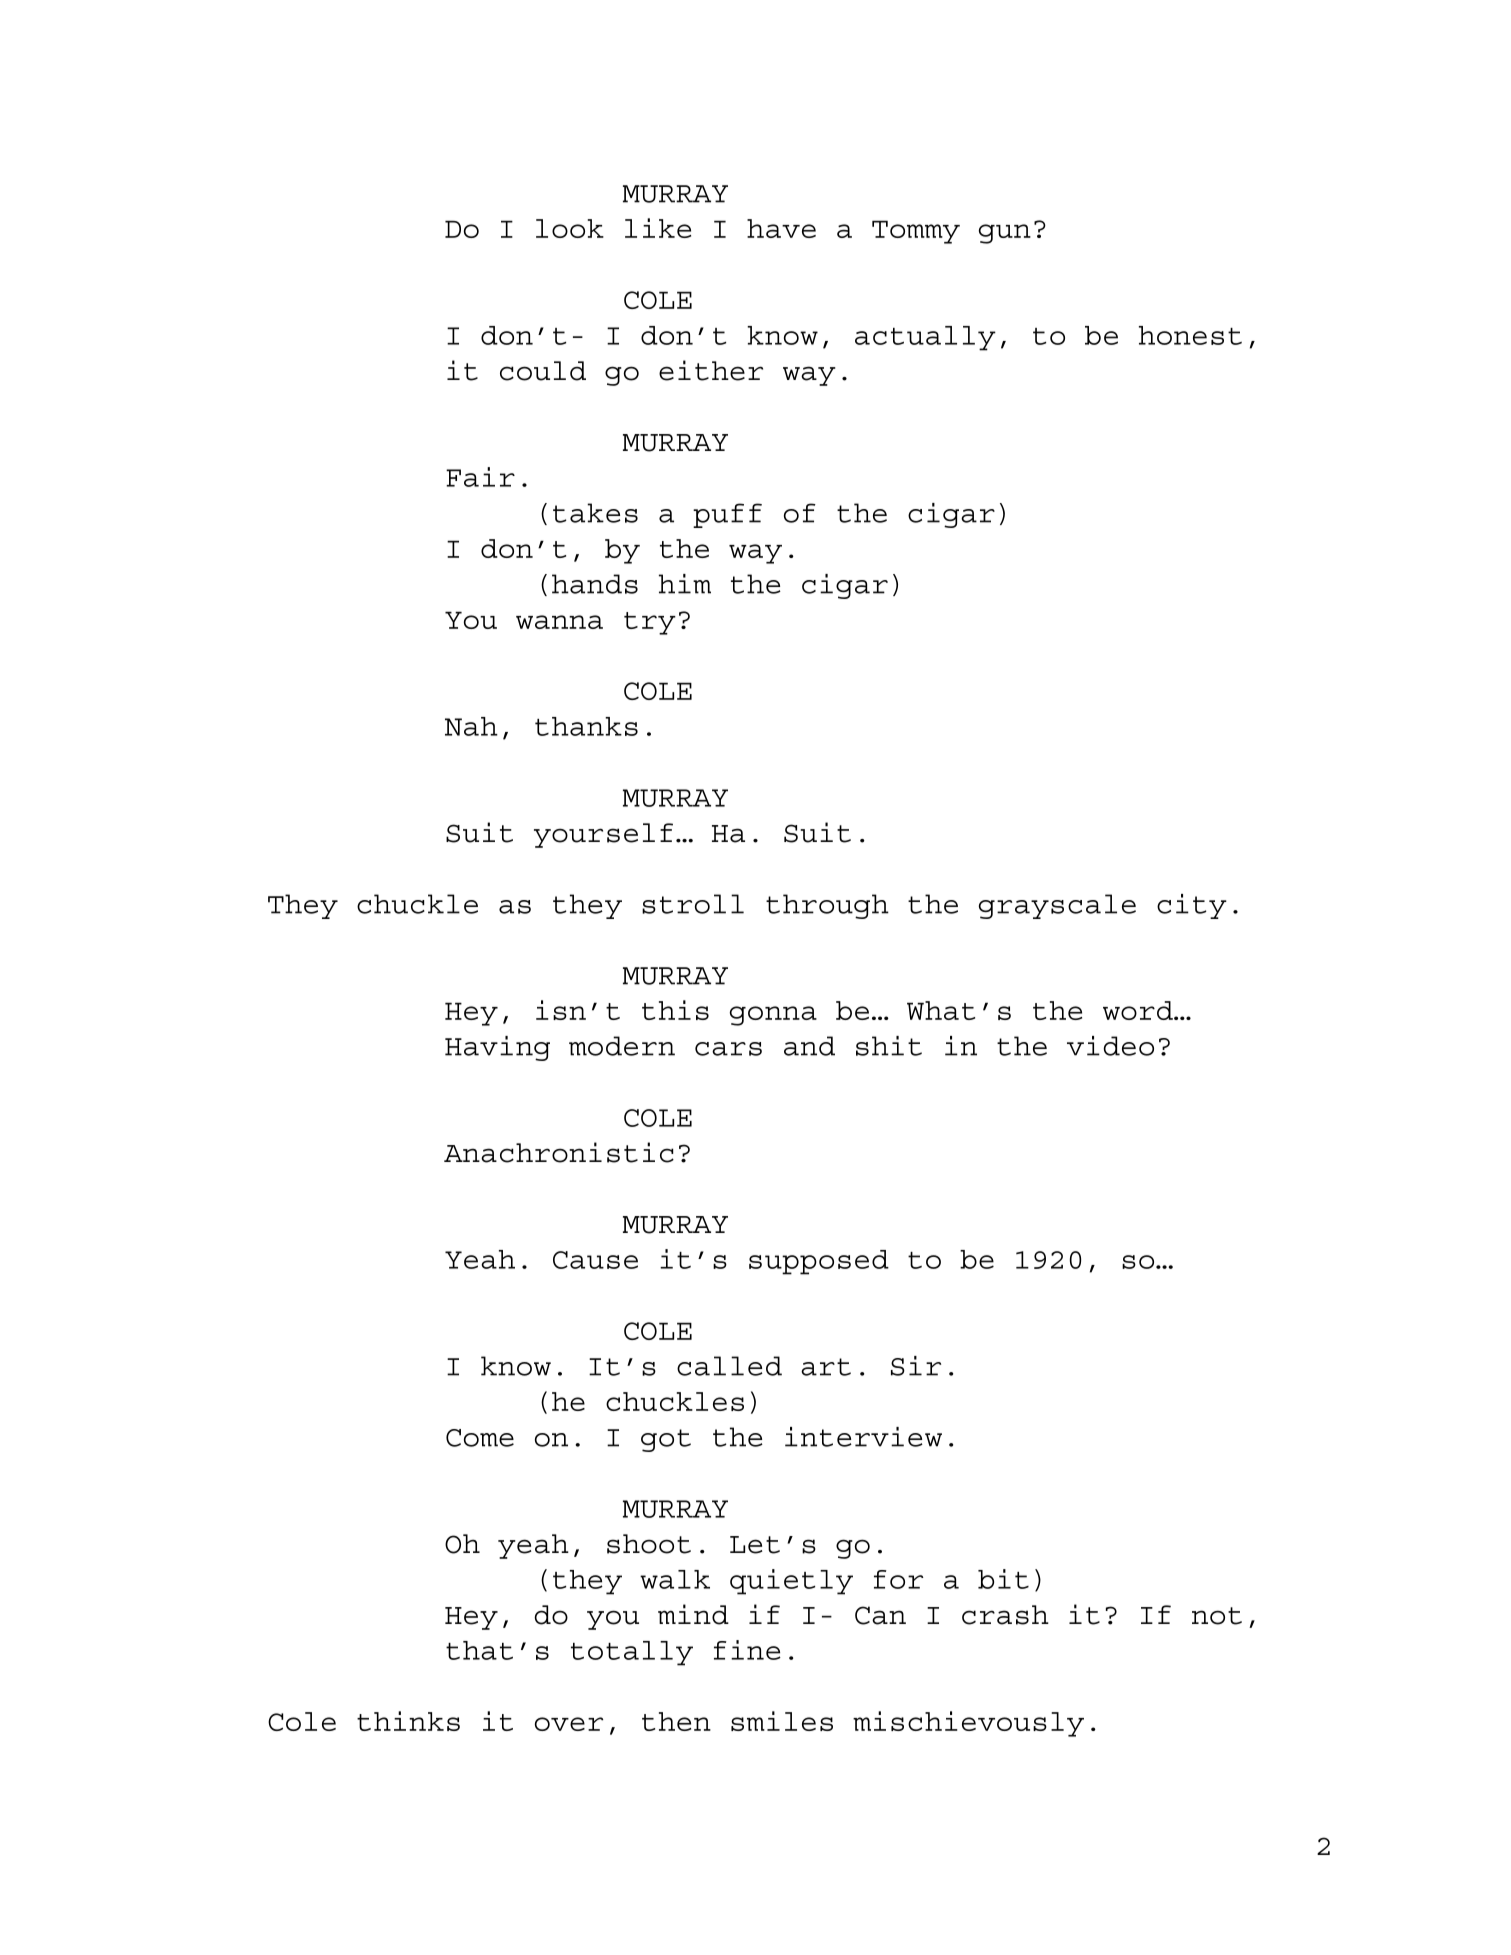 Image resolution: width=1511 pixels, height=1955 pixels. Describe the element at coordinates (595, 1260) in the image. I see `Cause` at that location.
